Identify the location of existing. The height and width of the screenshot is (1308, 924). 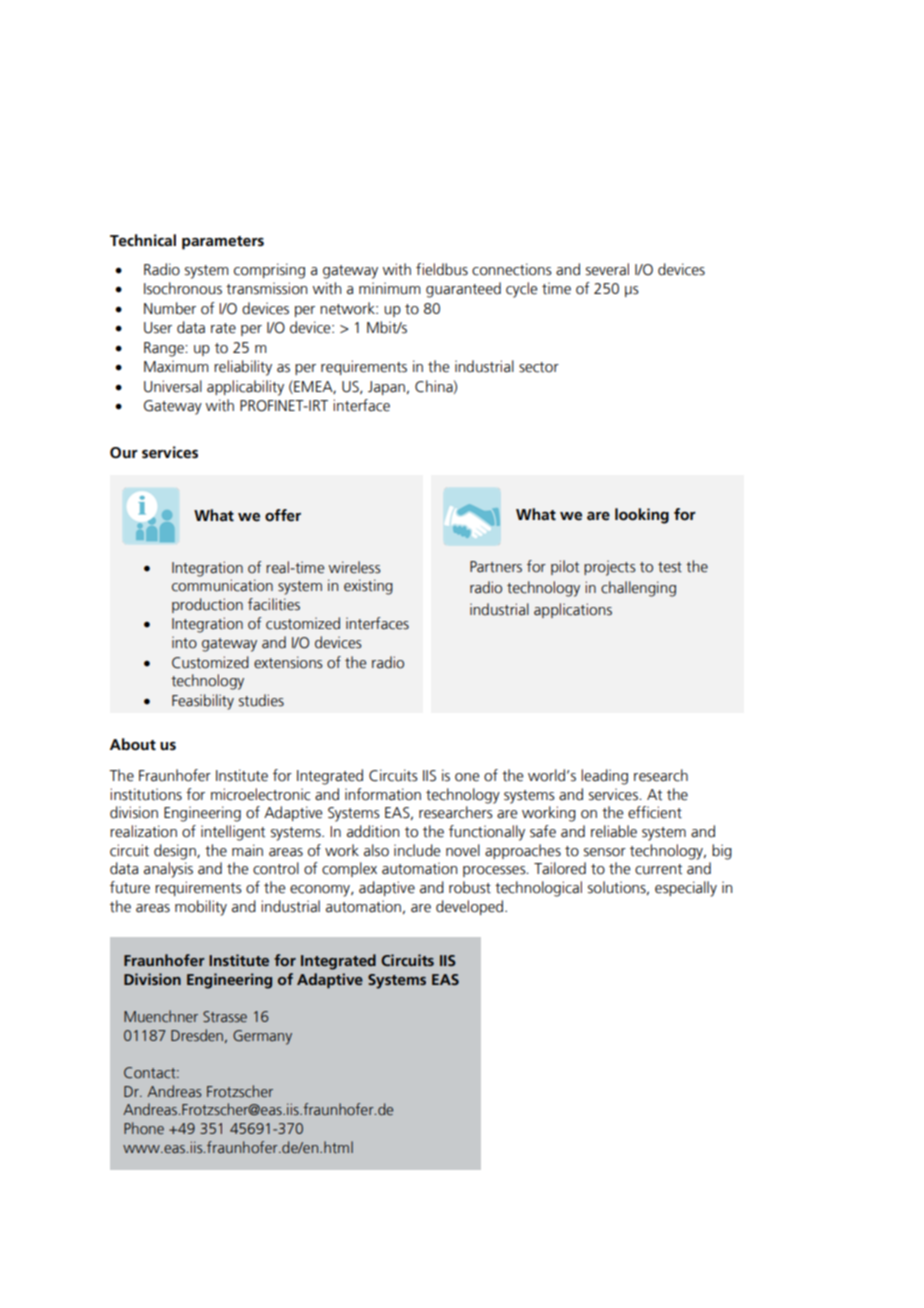
(368, 587).
